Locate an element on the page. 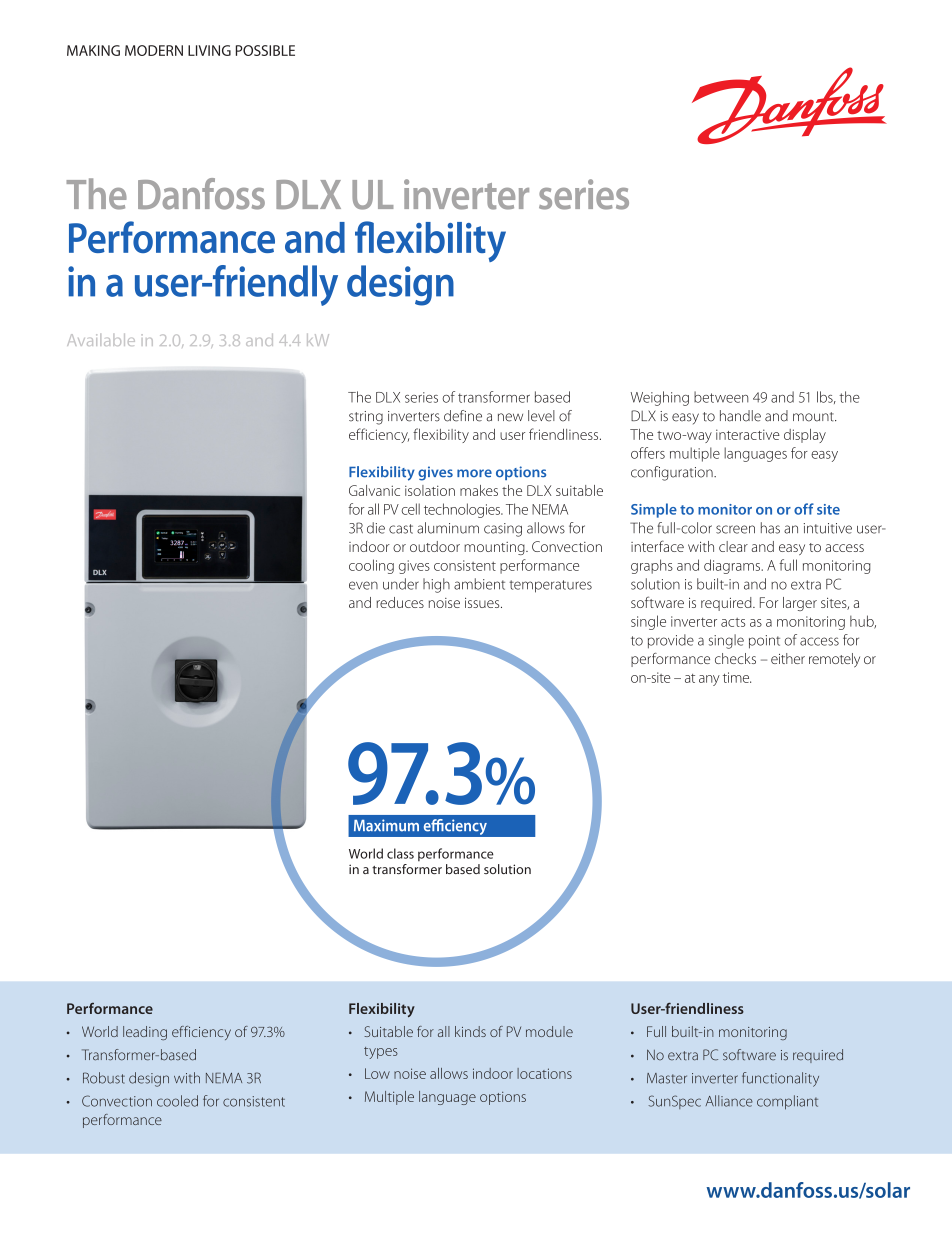  any is located at coordinates (709, 680).
